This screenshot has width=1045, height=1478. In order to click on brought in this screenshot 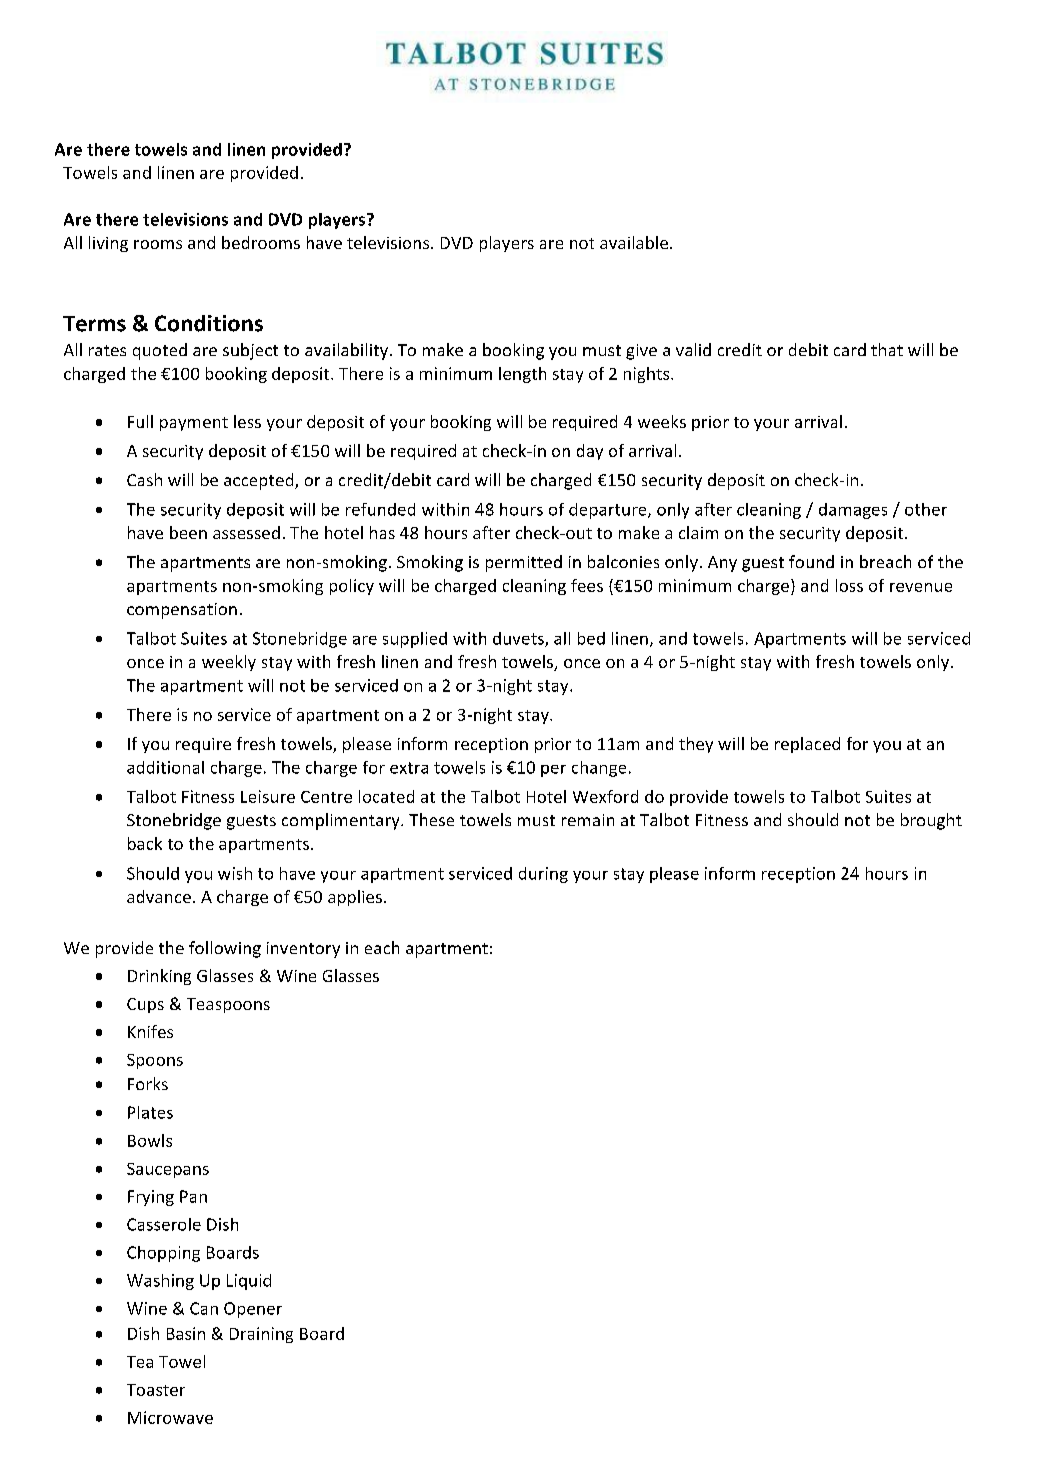, I will do `click(931, 821)`.
